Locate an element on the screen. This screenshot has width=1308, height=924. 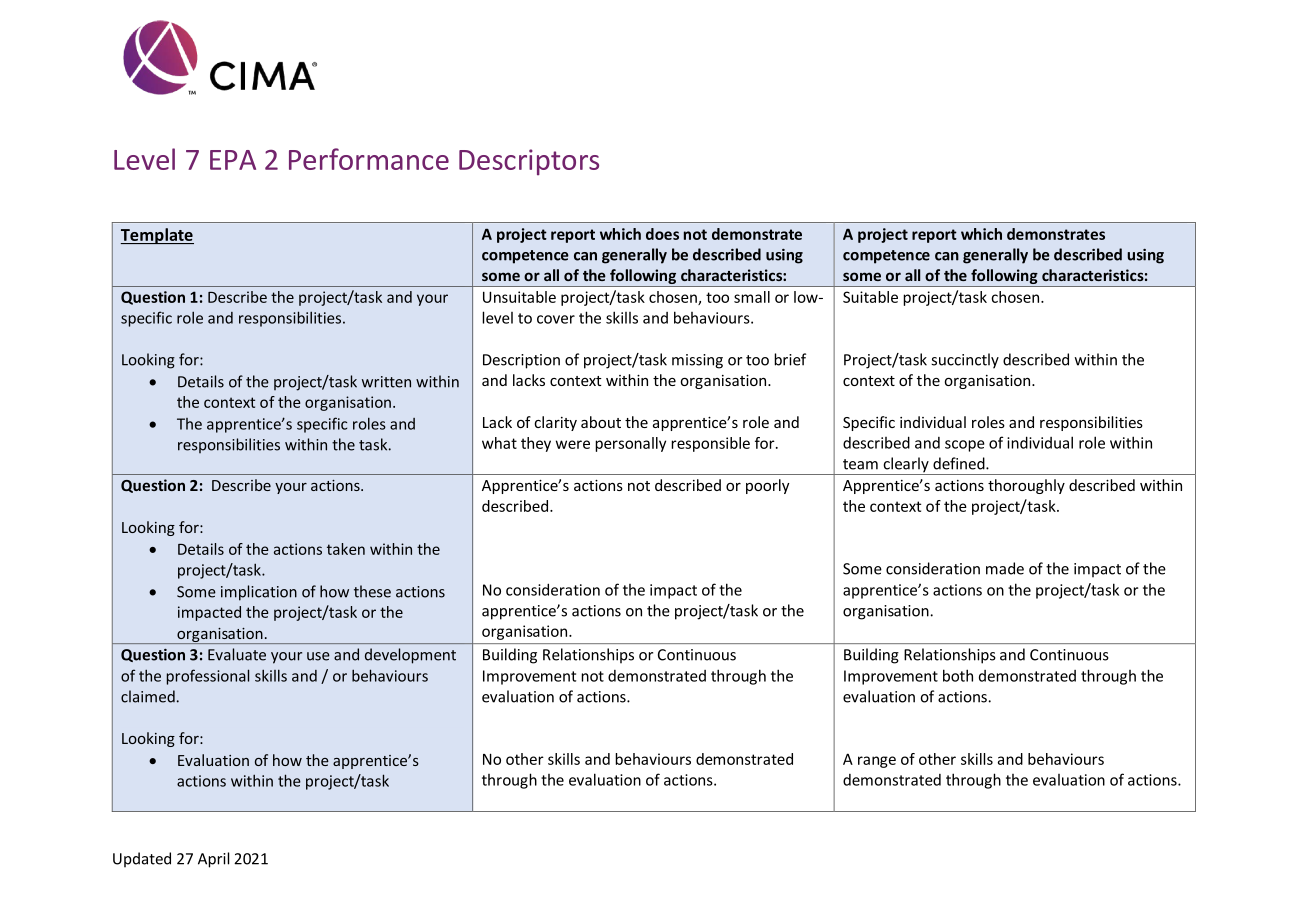
EPA is located at coordinates (233, 160).
